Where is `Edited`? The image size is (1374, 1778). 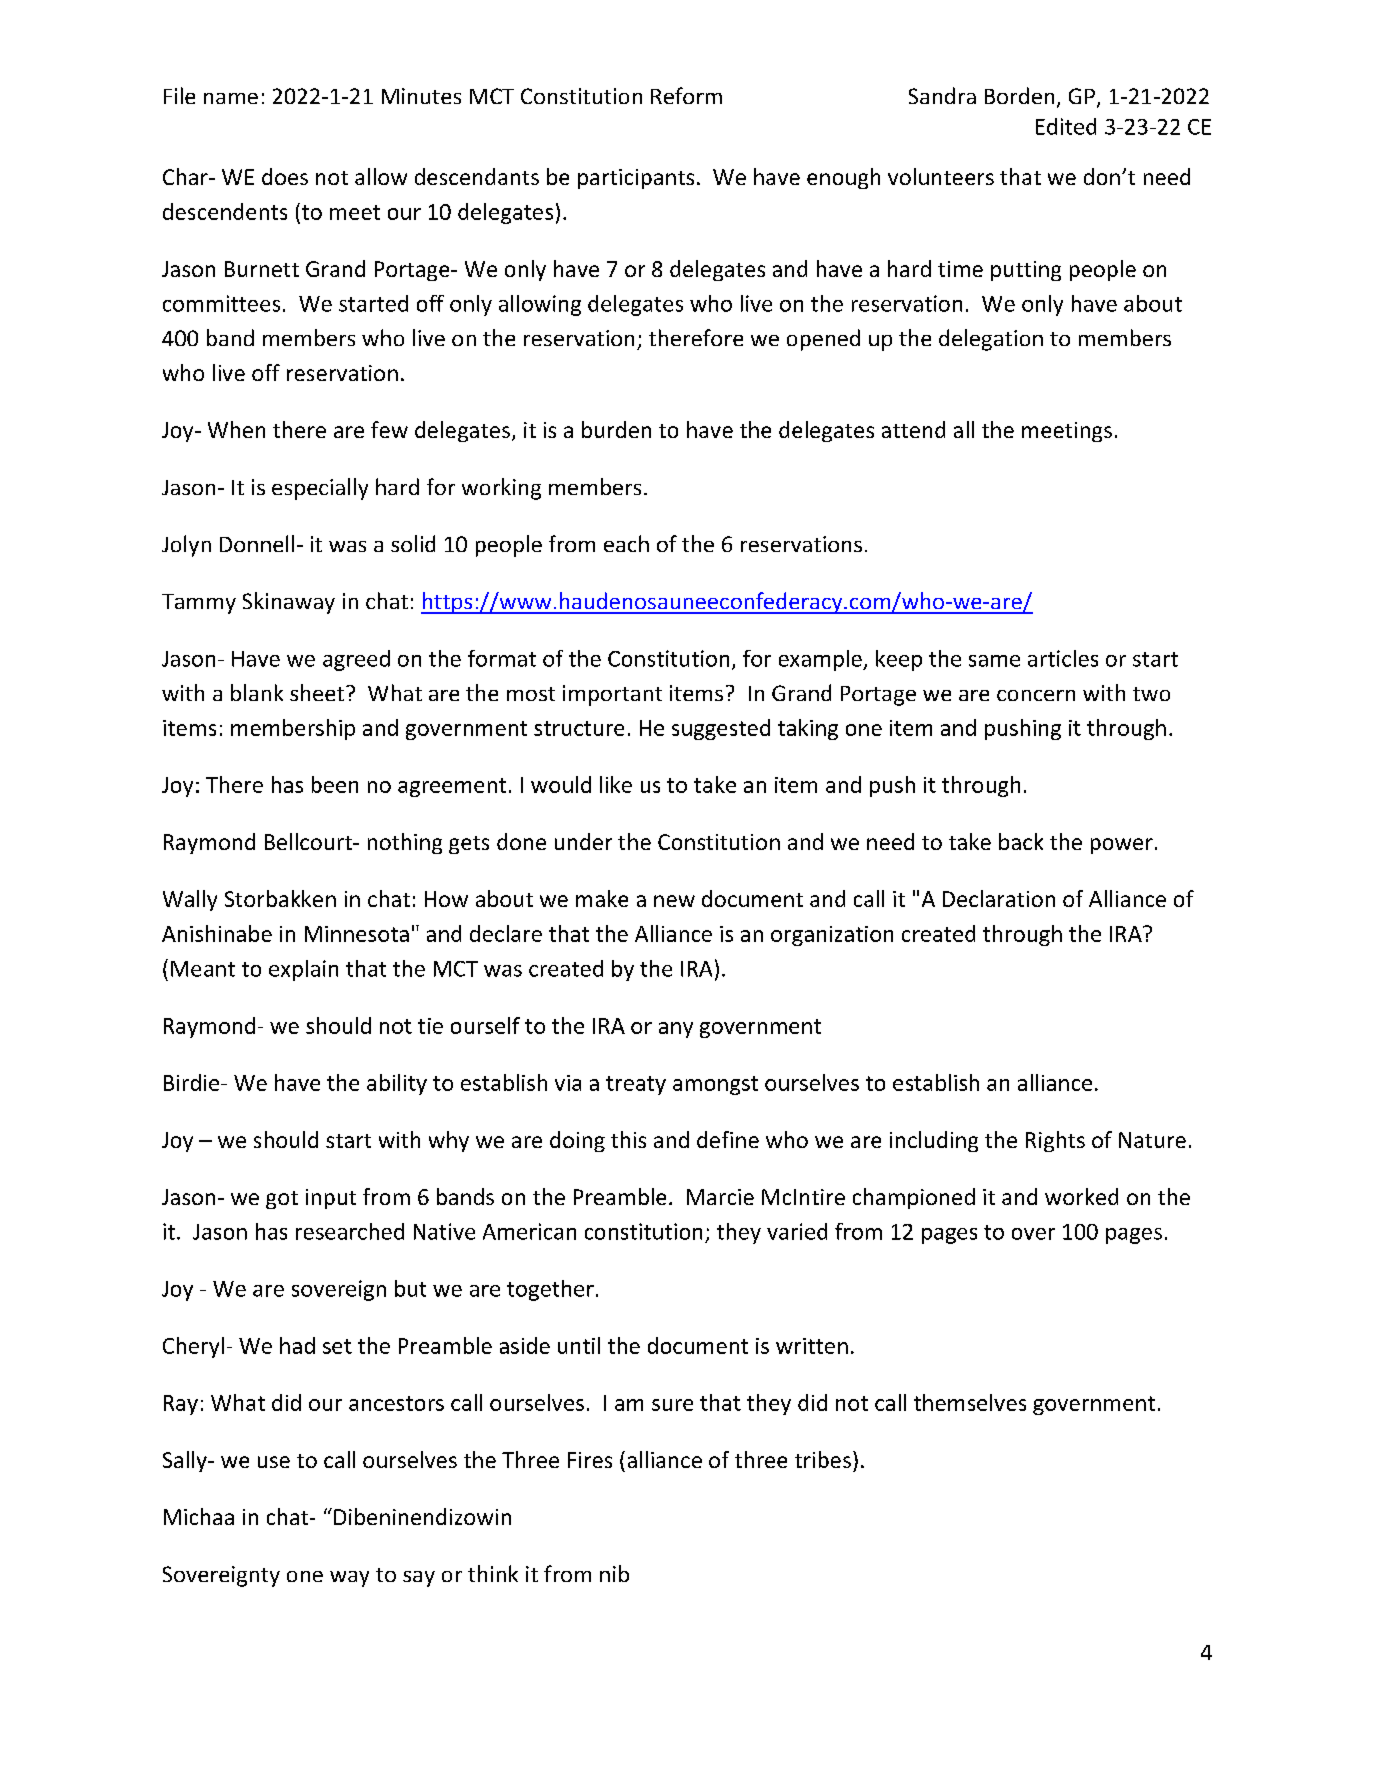 Edited is located at coordinates (1066, 126).
